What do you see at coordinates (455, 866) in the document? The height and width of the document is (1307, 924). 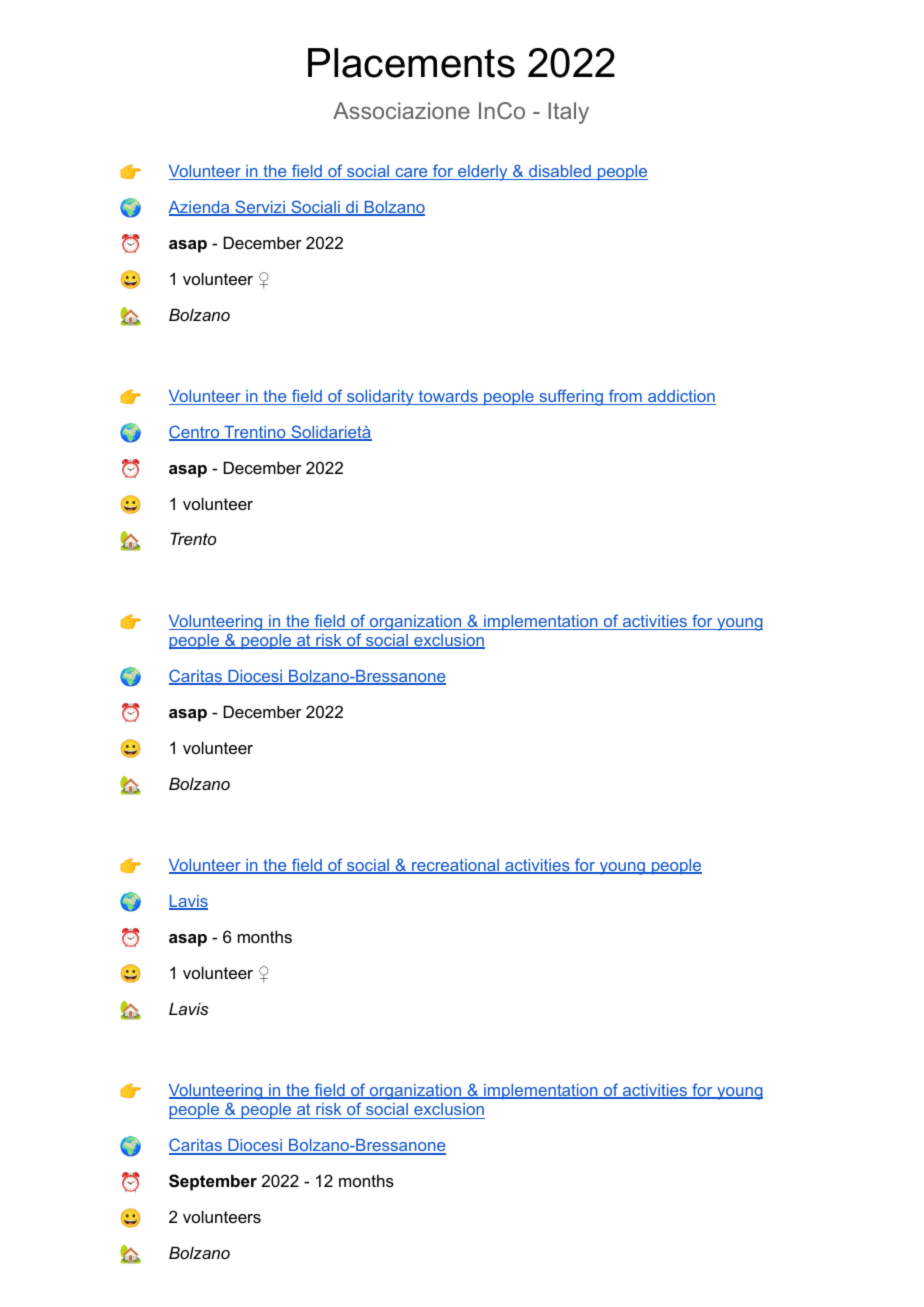 I see `recreational` at bounding box center [455, 866].
